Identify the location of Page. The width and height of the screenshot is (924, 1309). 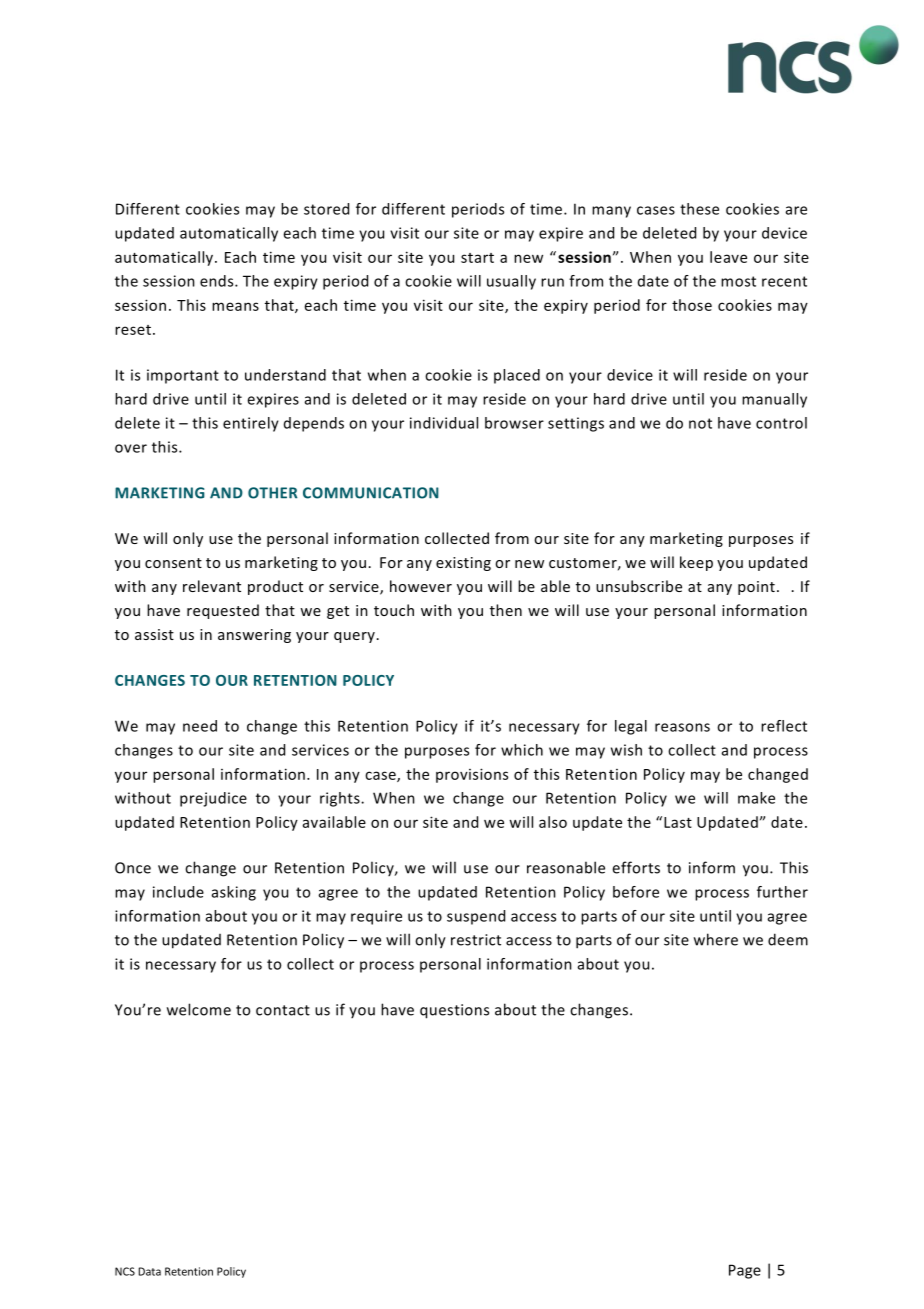
(745, 1271).
